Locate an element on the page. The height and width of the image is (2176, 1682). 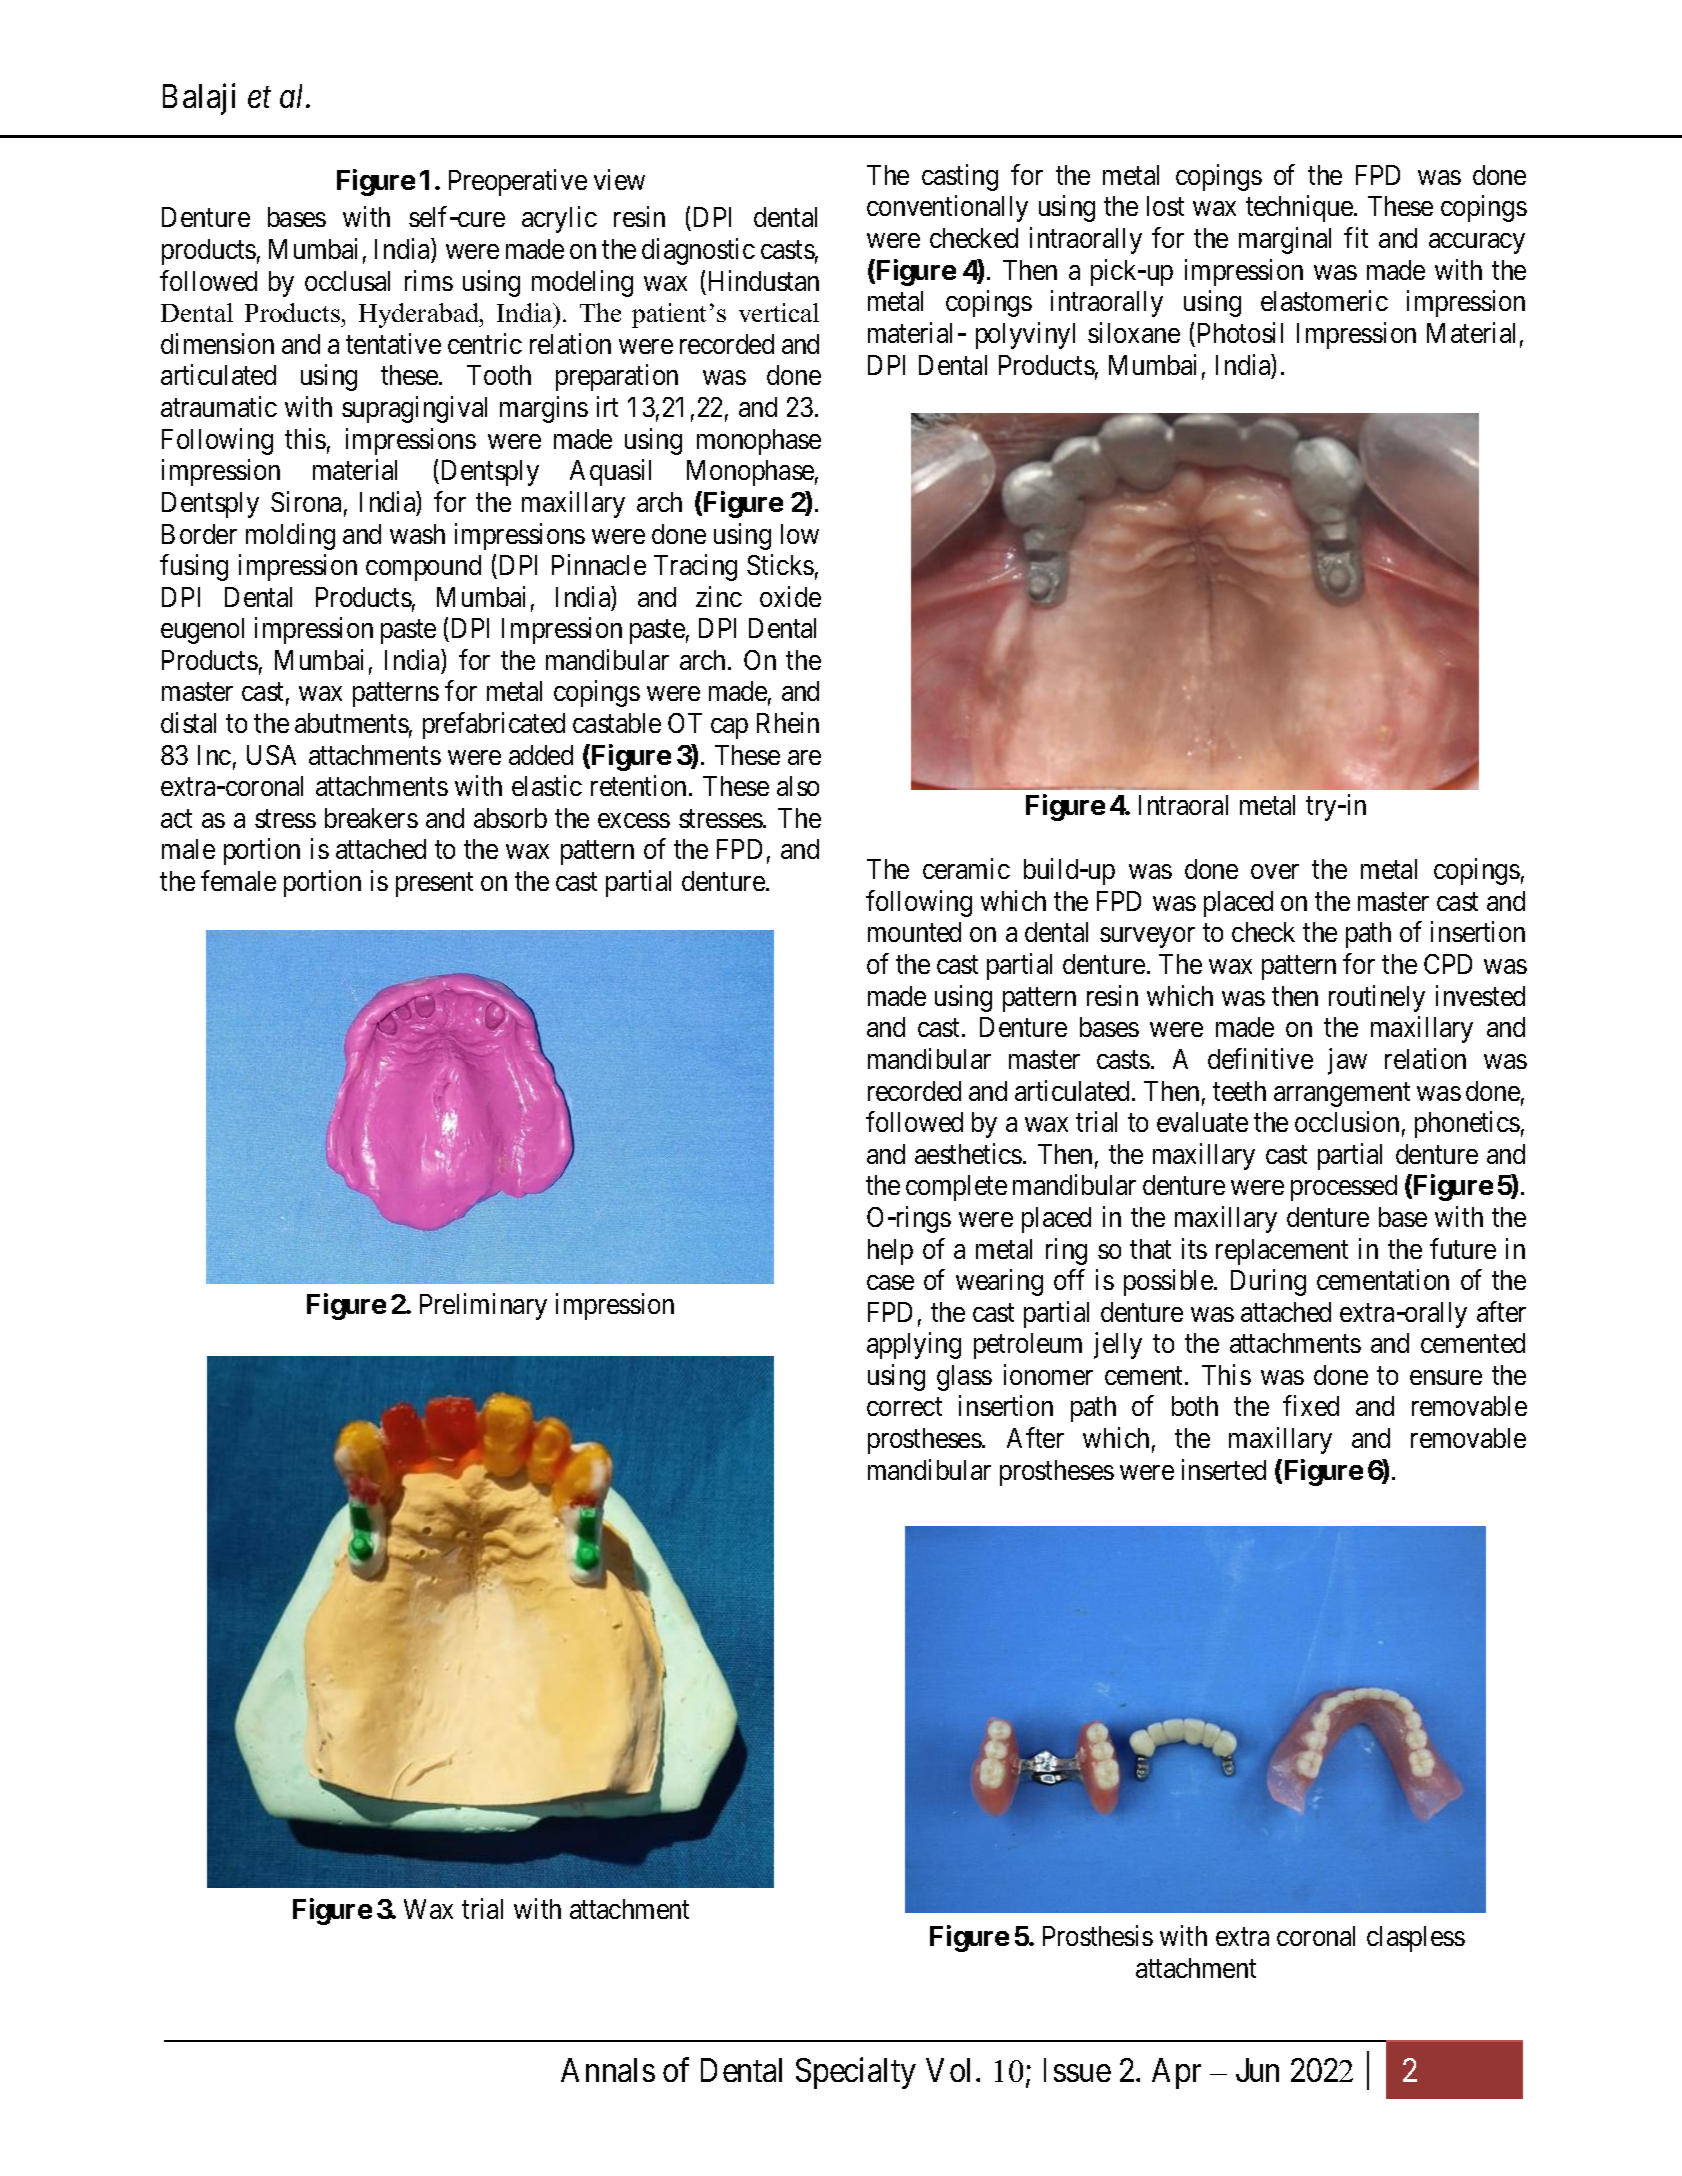
compound is located at coordinates (423, 568).
